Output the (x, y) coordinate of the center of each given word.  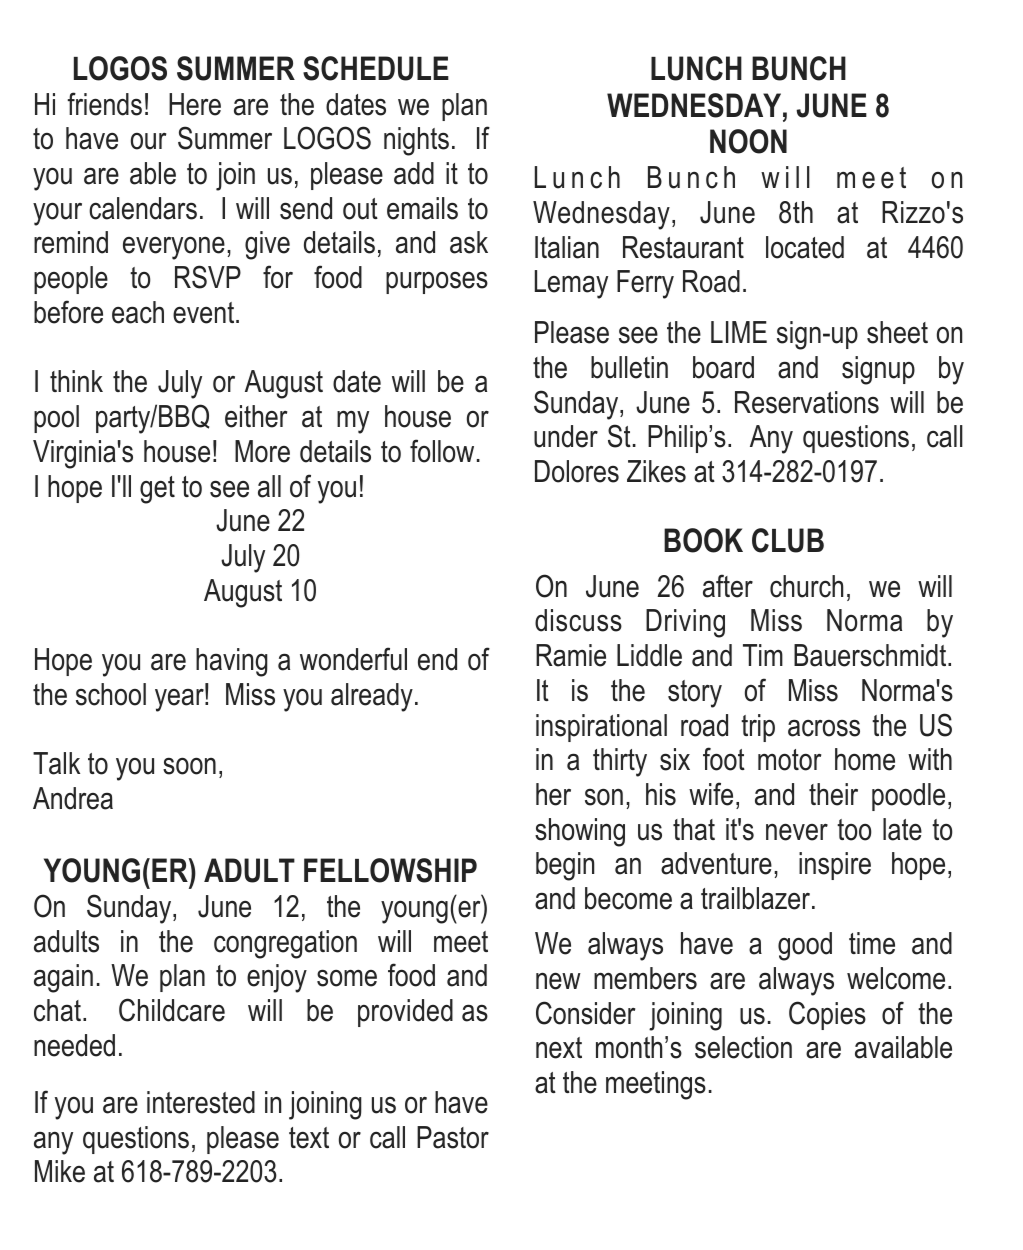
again (63, 978)
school (111, 694)
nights (416, 141)
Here (195, 104)
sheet (897, 332)
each (138, 312)
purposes (437, 282)
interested (201, 1102)
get (157, 490)
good (805, 946)
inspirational (601, 728)
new (558, 981)
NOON (748, 141)
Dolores (577, 471)
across (824, 728)
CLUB (788, 540)
